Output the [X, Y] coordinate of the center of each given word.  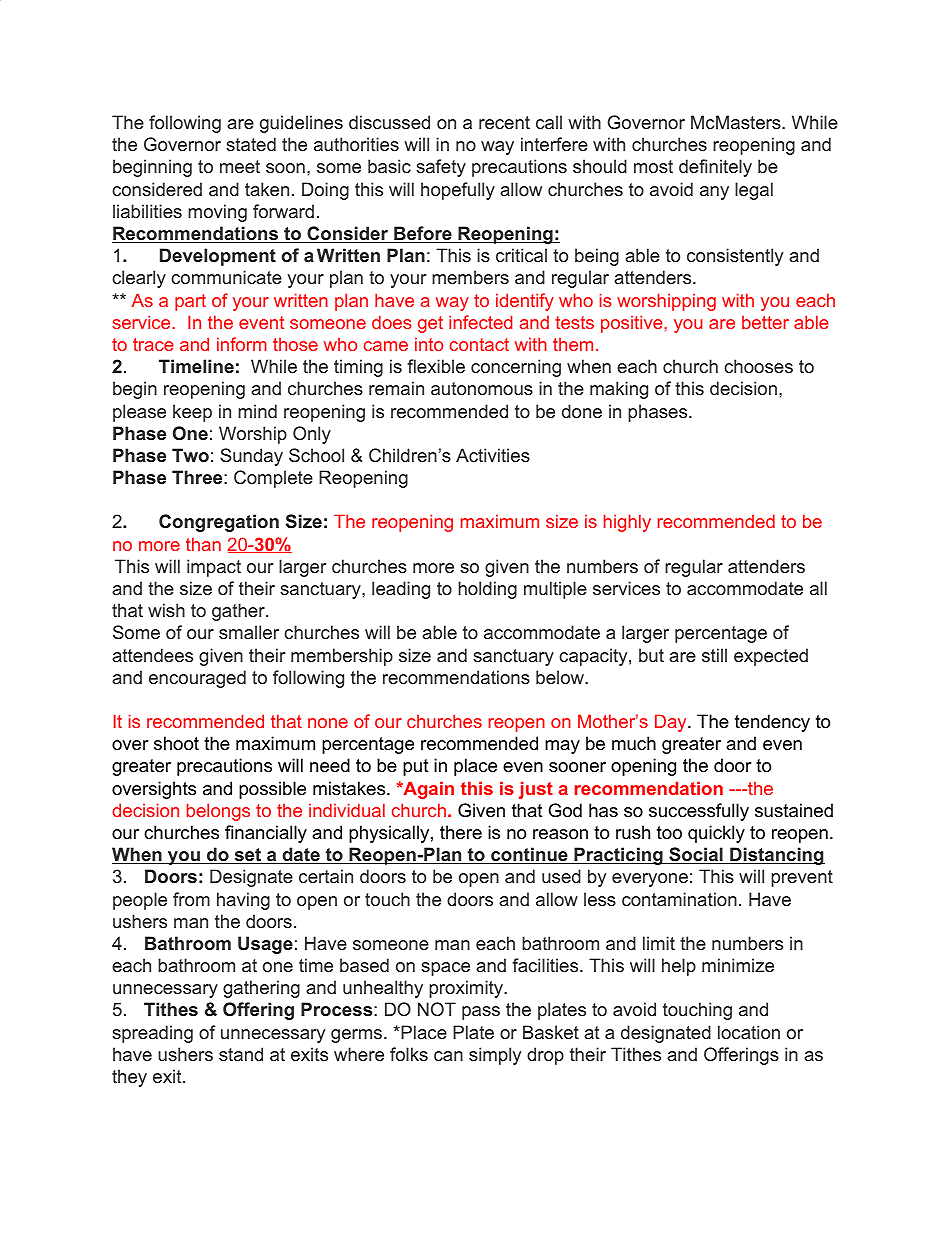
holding [487, 590]
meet [240, 166]
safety [441, 168]
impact [214, 568]
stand [241, 1054]
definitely [715, 168]
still [714, 655]
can [448, 1056]
